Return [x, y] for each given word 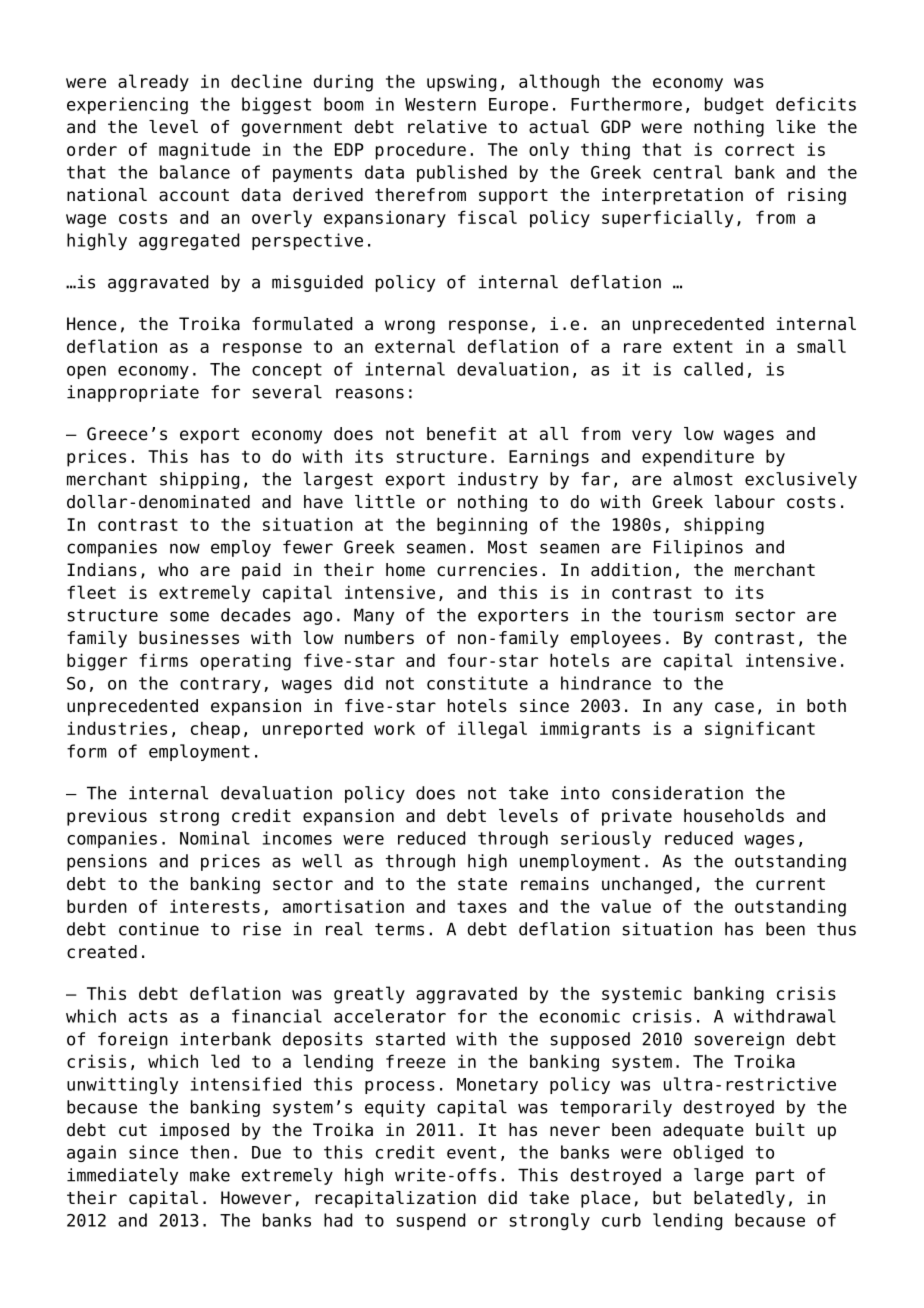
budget [734, 105]
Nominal [215, 838]
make [210, 1175]
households [734, 816]
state [482, 884]
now [185, 548]
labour [745, 502]
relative [447, 127]
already [153, 83]
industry [498, 480]
